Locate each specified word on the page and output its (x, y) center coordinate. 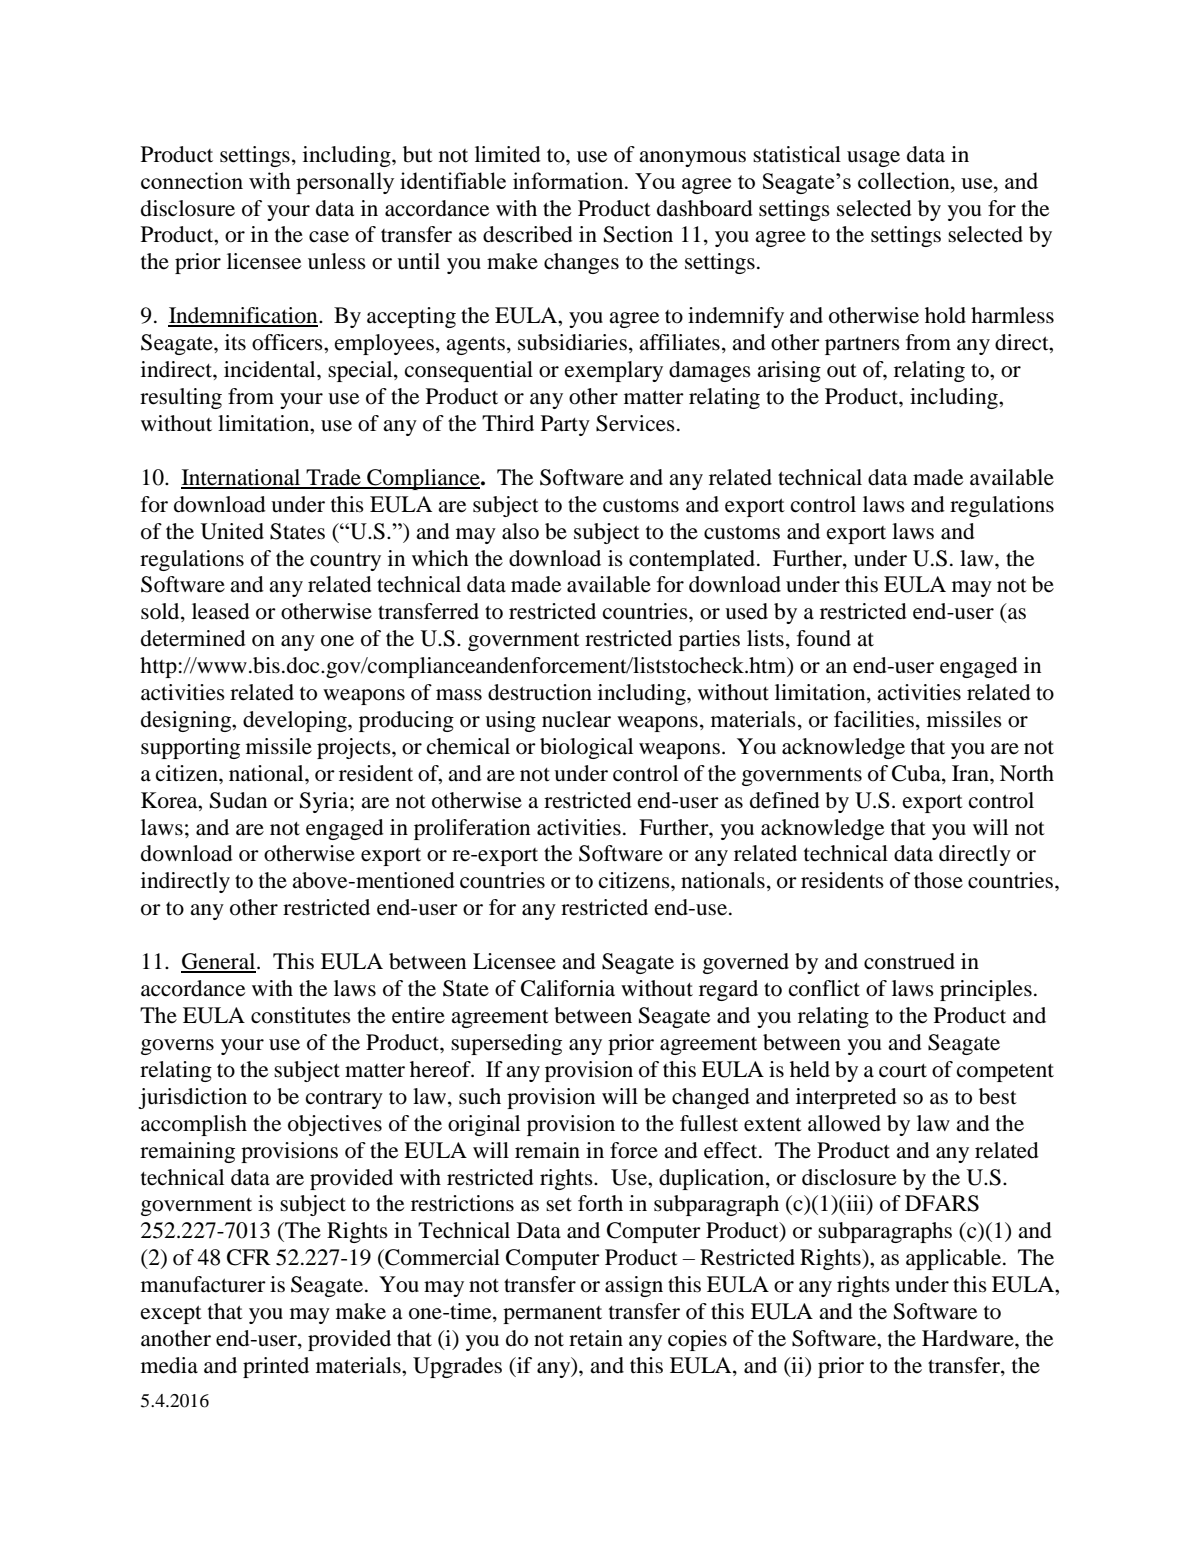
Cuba (917, 774)
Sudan (238, 800)
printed (276, 1367)
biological (586, 748)
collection (905, 180)
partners (862, 346)
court (903, 1071)
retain (596, 1338)
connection (192, 180)
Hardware (969, 1338)
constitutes (301, 1015)
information (569, 180)
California (568, 988)
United (232, 531)
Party (565, 425)
